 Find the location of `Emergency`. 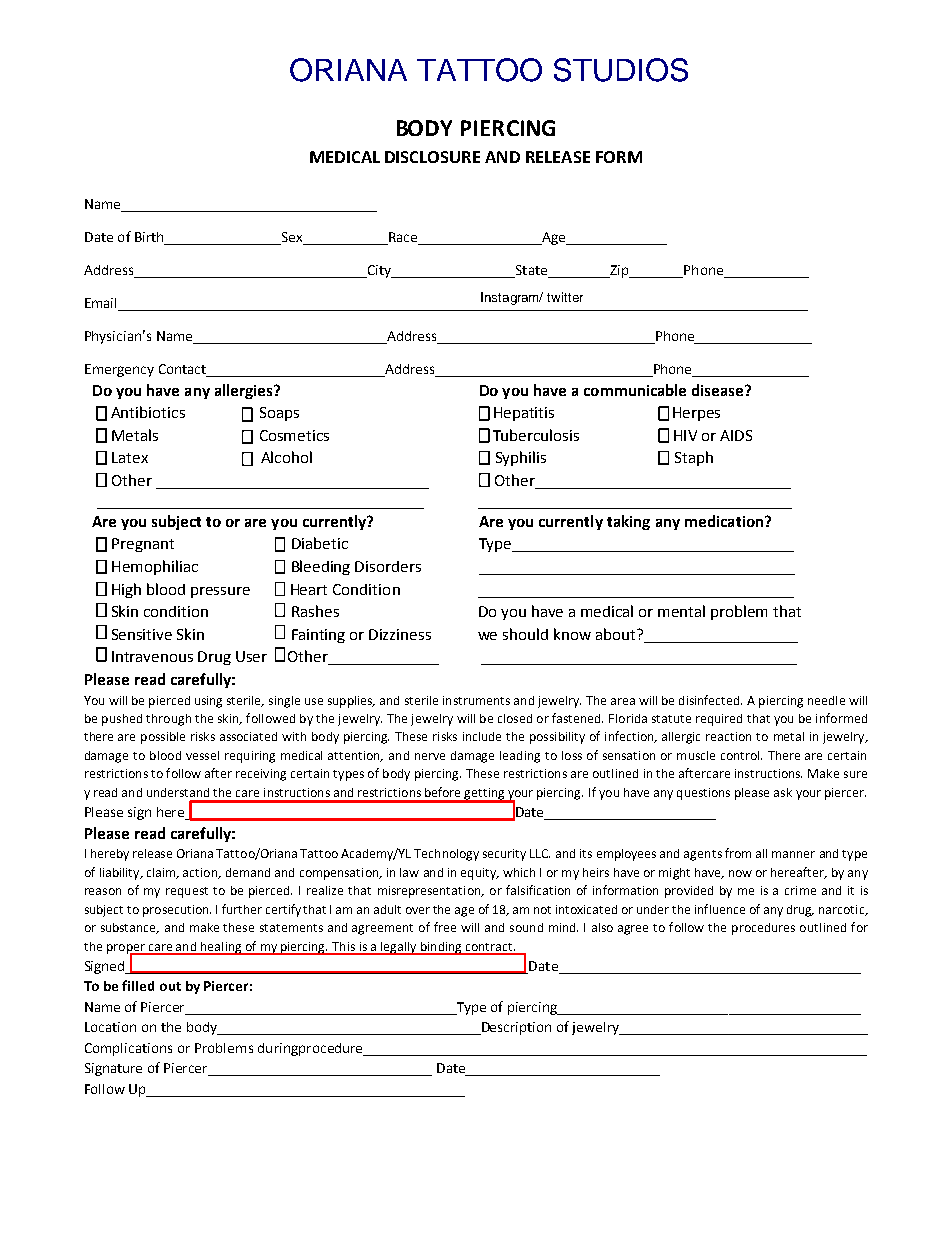

Emergency is located at coordinates (119, 370).
